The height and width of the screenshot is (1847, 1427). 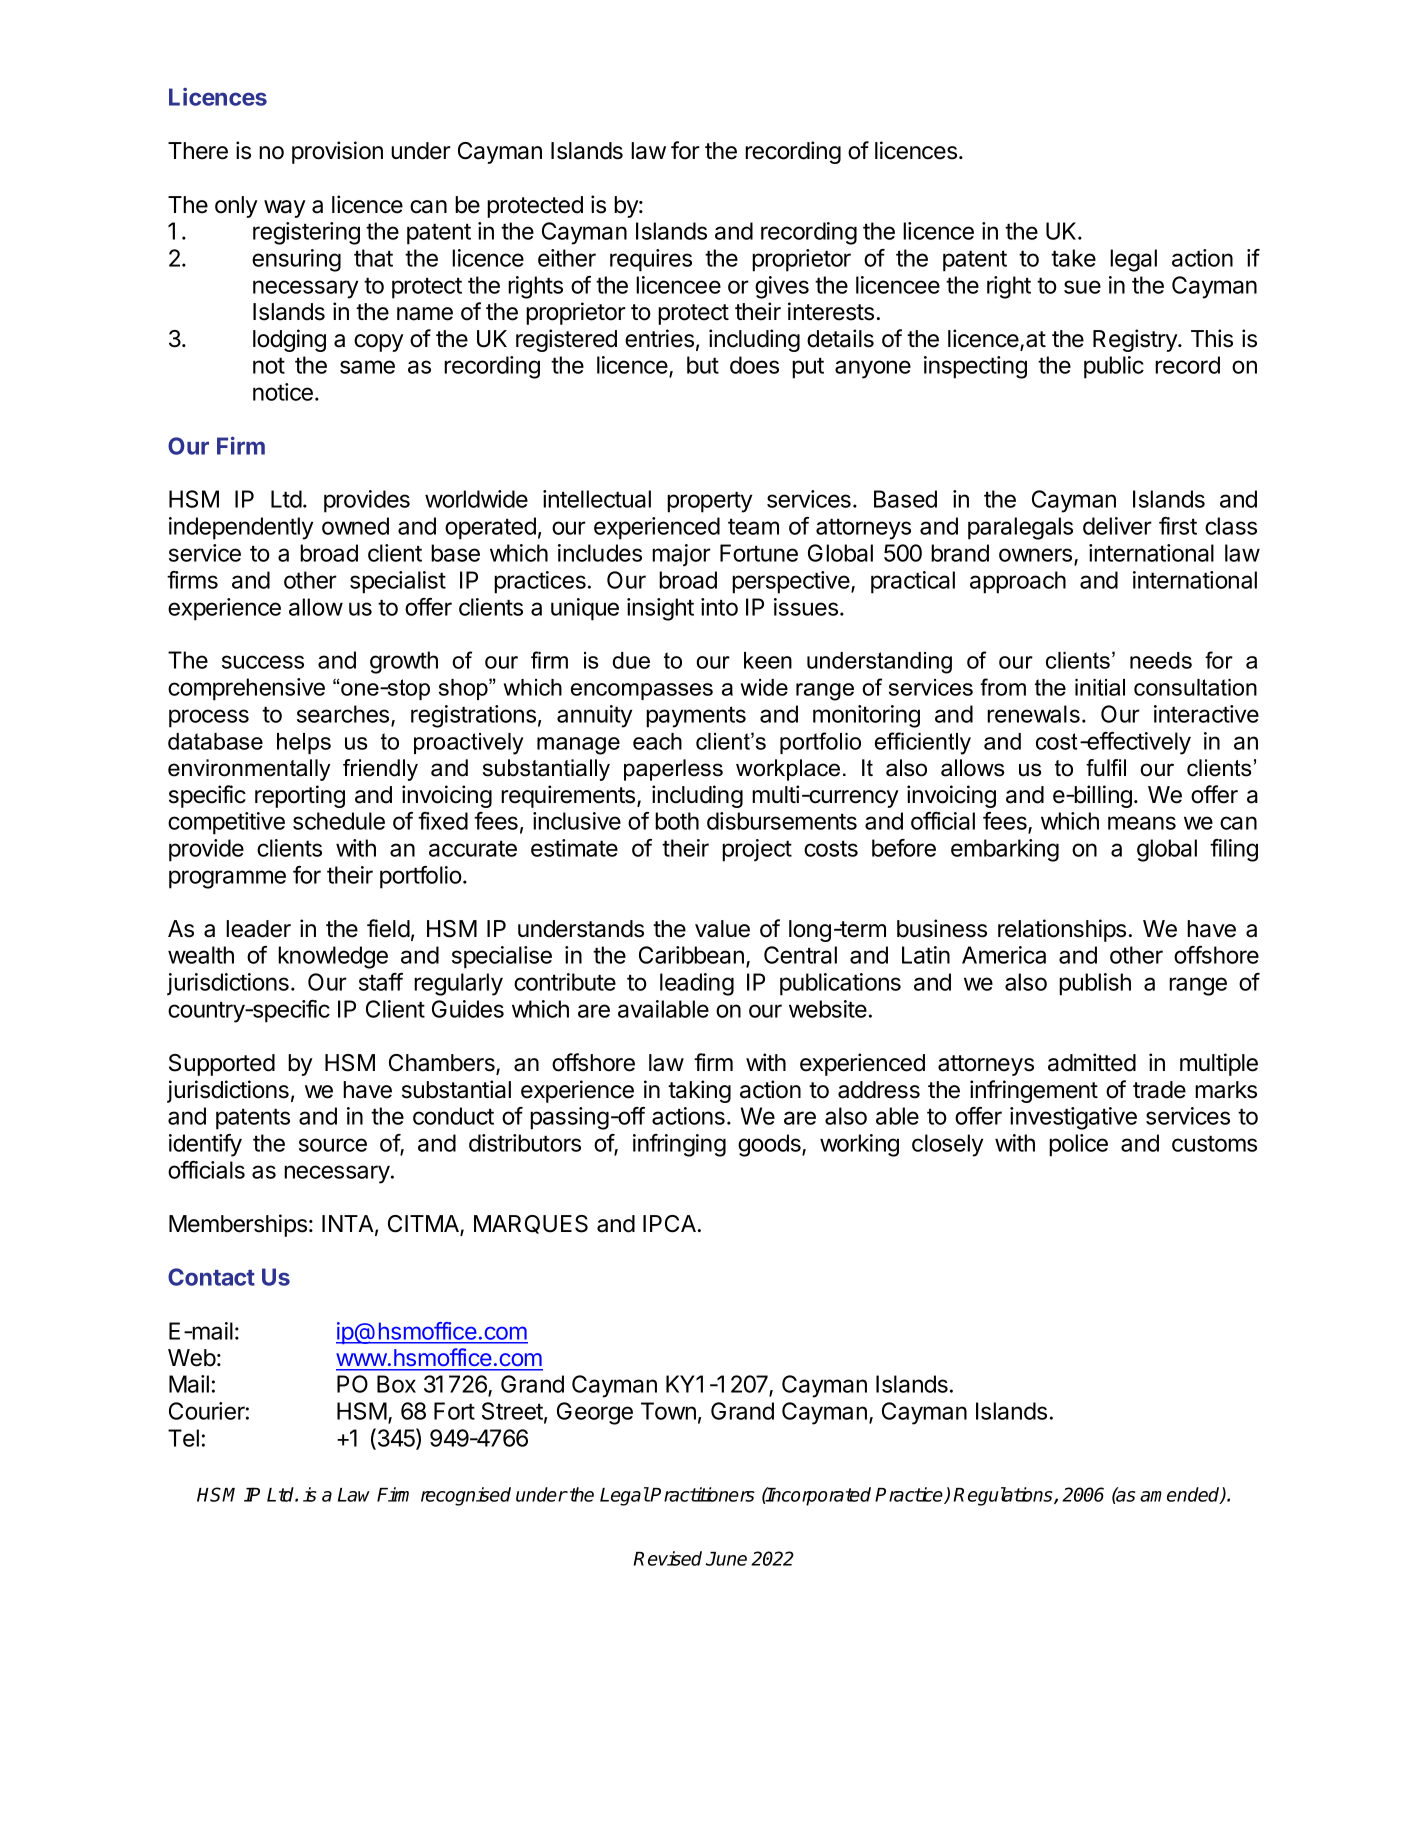 What do you see at coordinates (263, 662) in the screenshot?
I see `success` at bounding box center [263, 662].
